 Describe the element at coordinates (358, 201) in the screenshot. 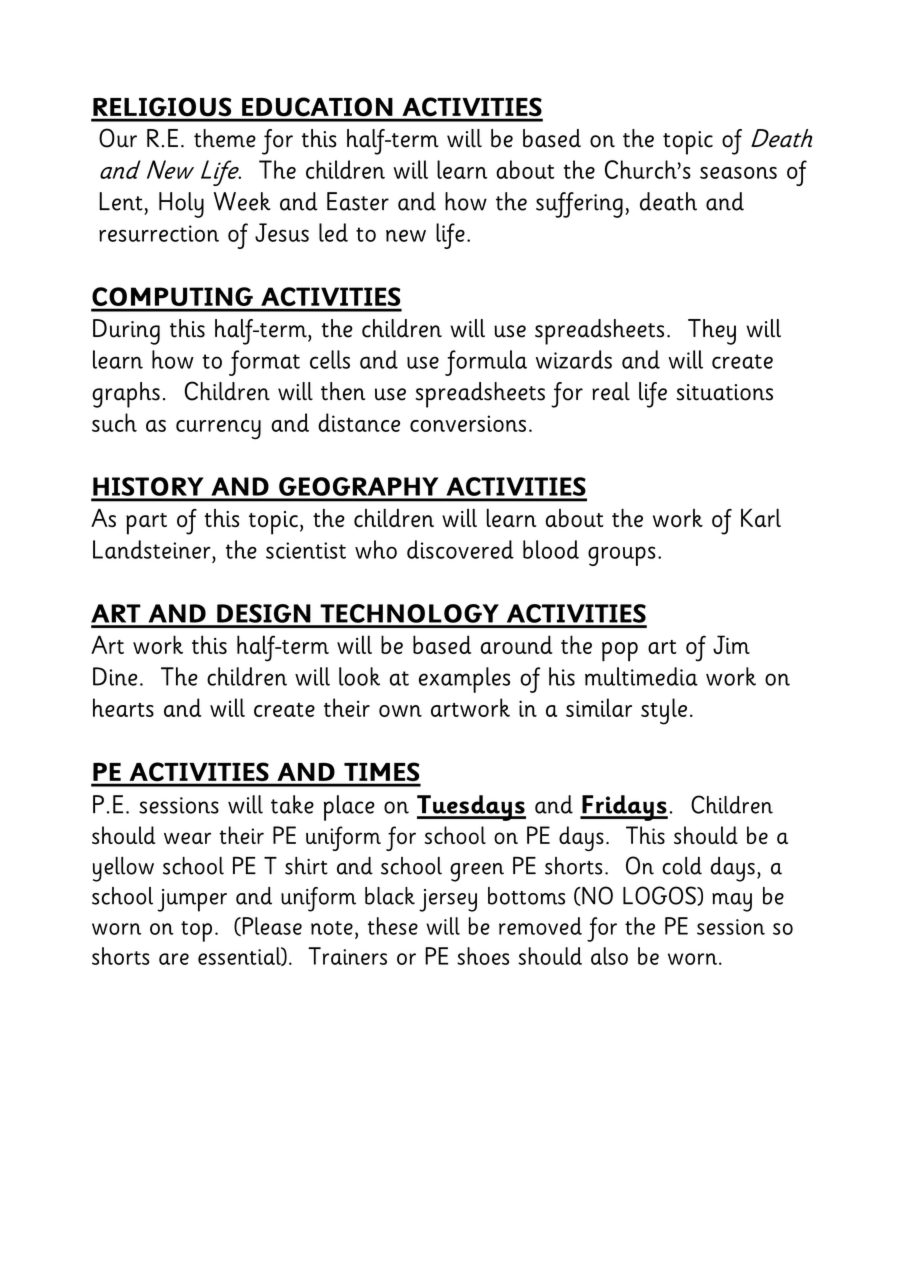

I see `Easter` at that location.
